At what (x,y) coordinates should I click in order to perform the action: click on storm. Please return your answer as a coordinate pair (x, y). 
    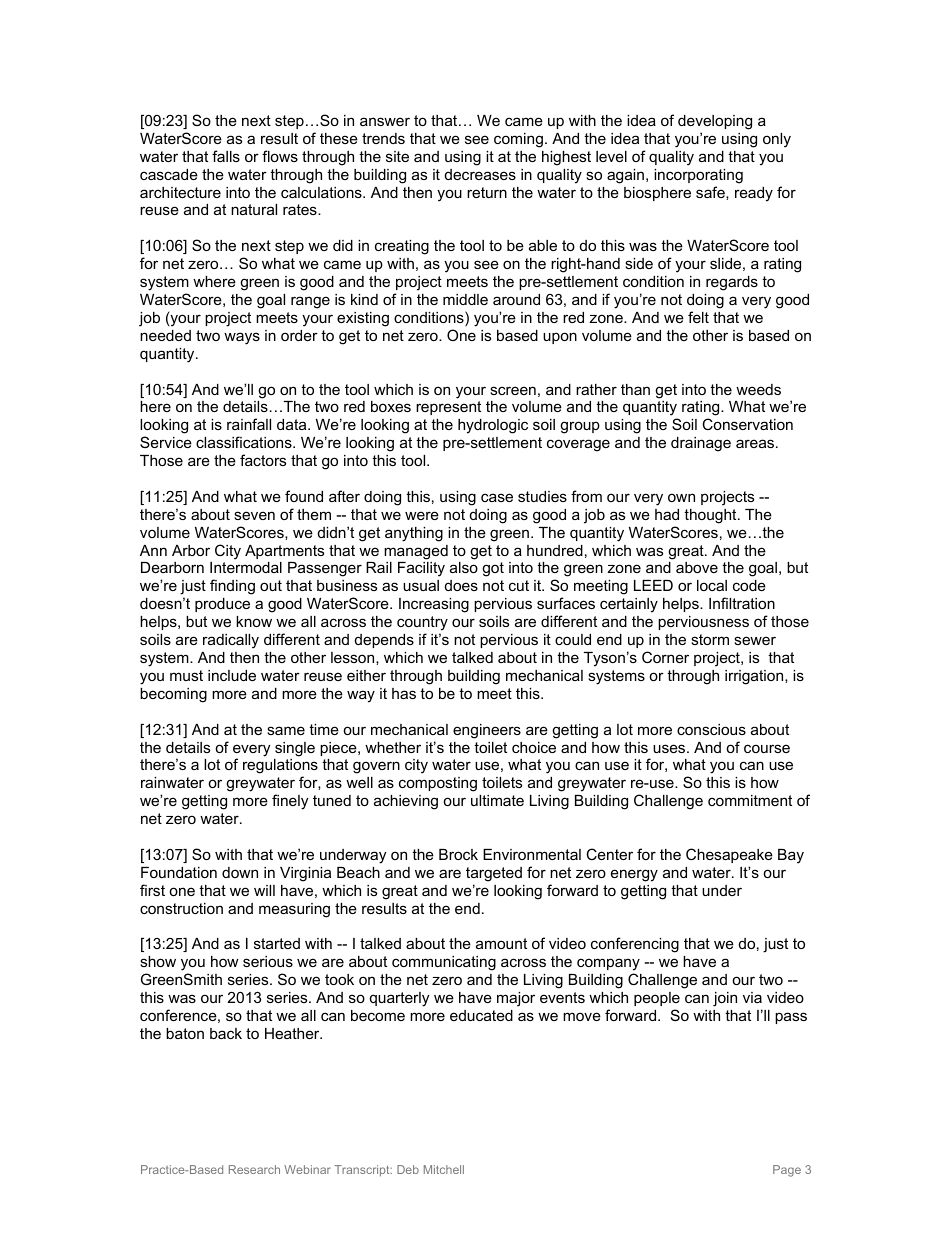
    Looking at the image, I should click on (710, 639).
